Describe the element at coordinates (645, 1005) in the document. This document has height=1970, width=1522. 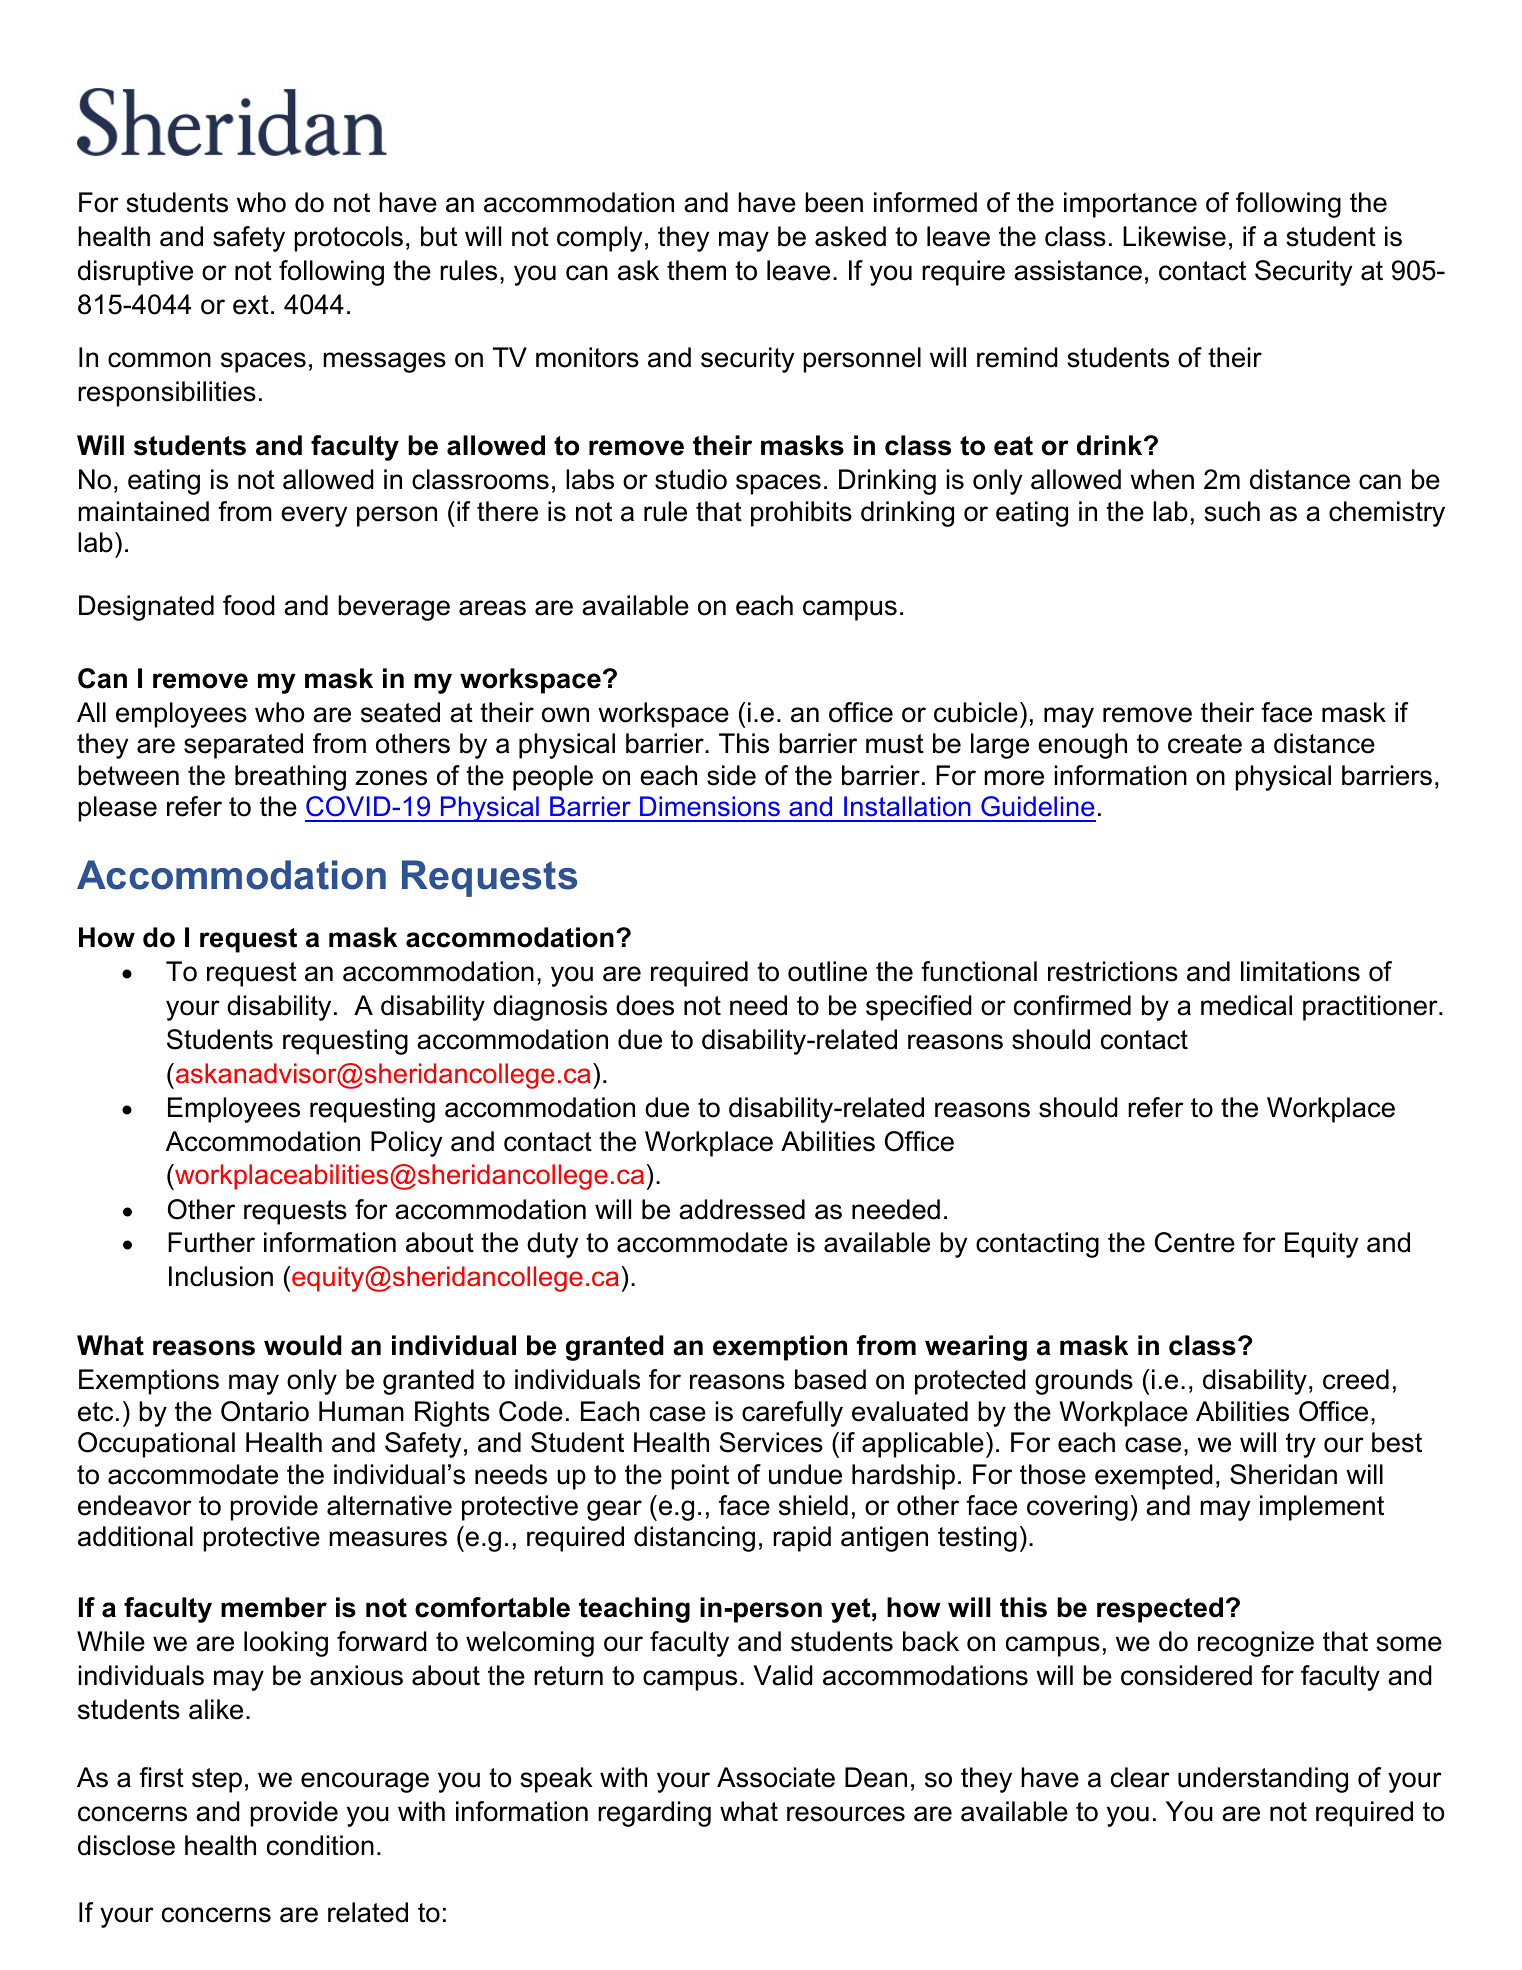
I see `does` at that location.
